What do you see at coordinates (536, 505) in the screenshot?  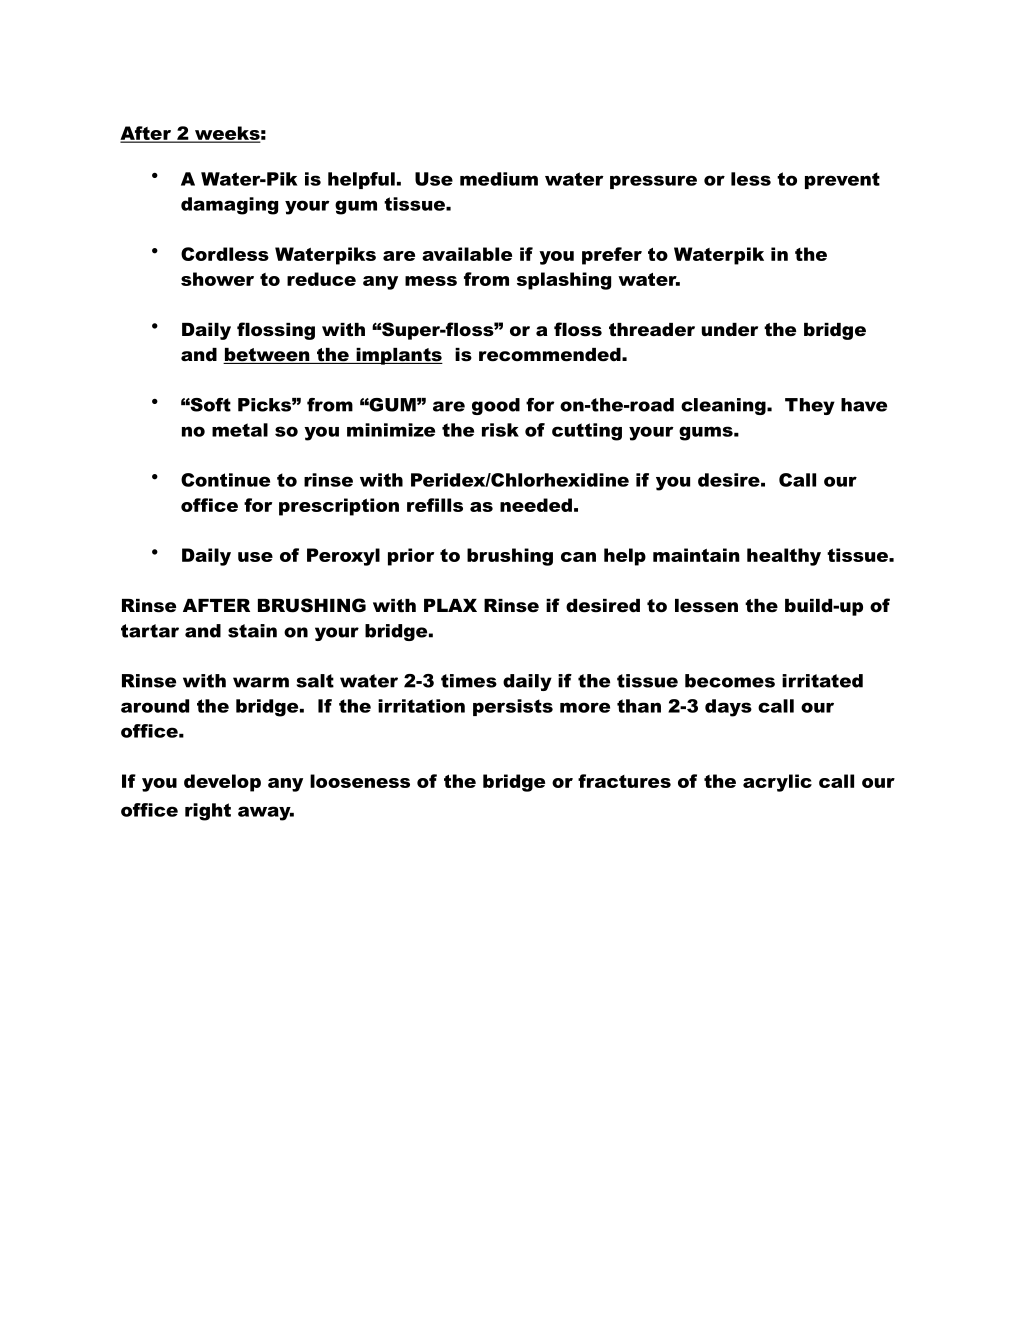 I see `needed` at bounding box center [536, 505].
